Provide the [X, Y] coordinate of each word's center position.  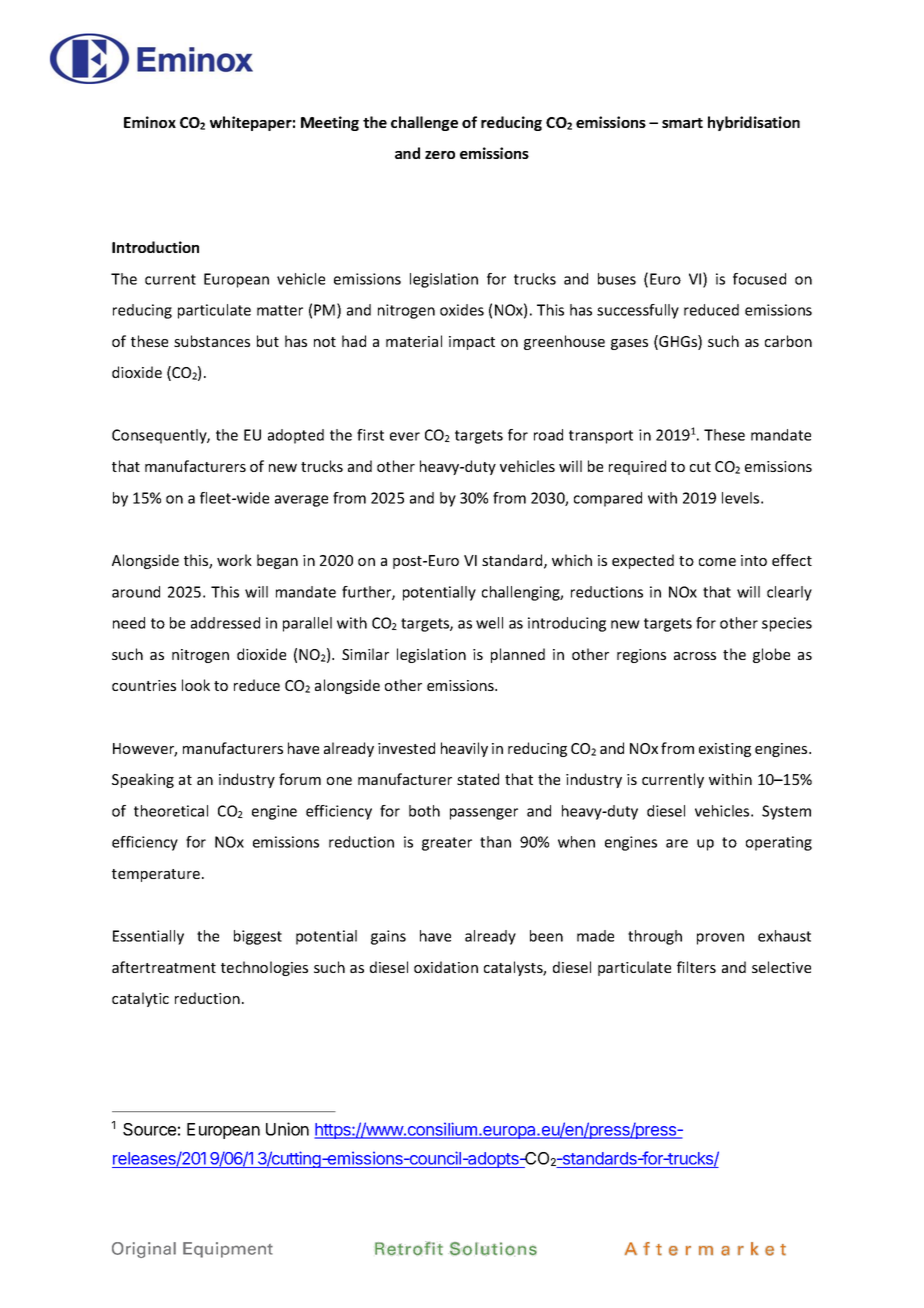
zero [440, 155]
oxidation [446, 967]
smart [682, 123]
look [196, 685]
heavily [464, 749]
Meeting [330, 123]
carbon [788, 341]
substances [212, 341]
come [717, 562]
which [572, 560]
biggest [258, 937]
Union [287, 1129]
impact [472, 343]
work [234, 560]
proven [720, 939]
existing [725, 750]
